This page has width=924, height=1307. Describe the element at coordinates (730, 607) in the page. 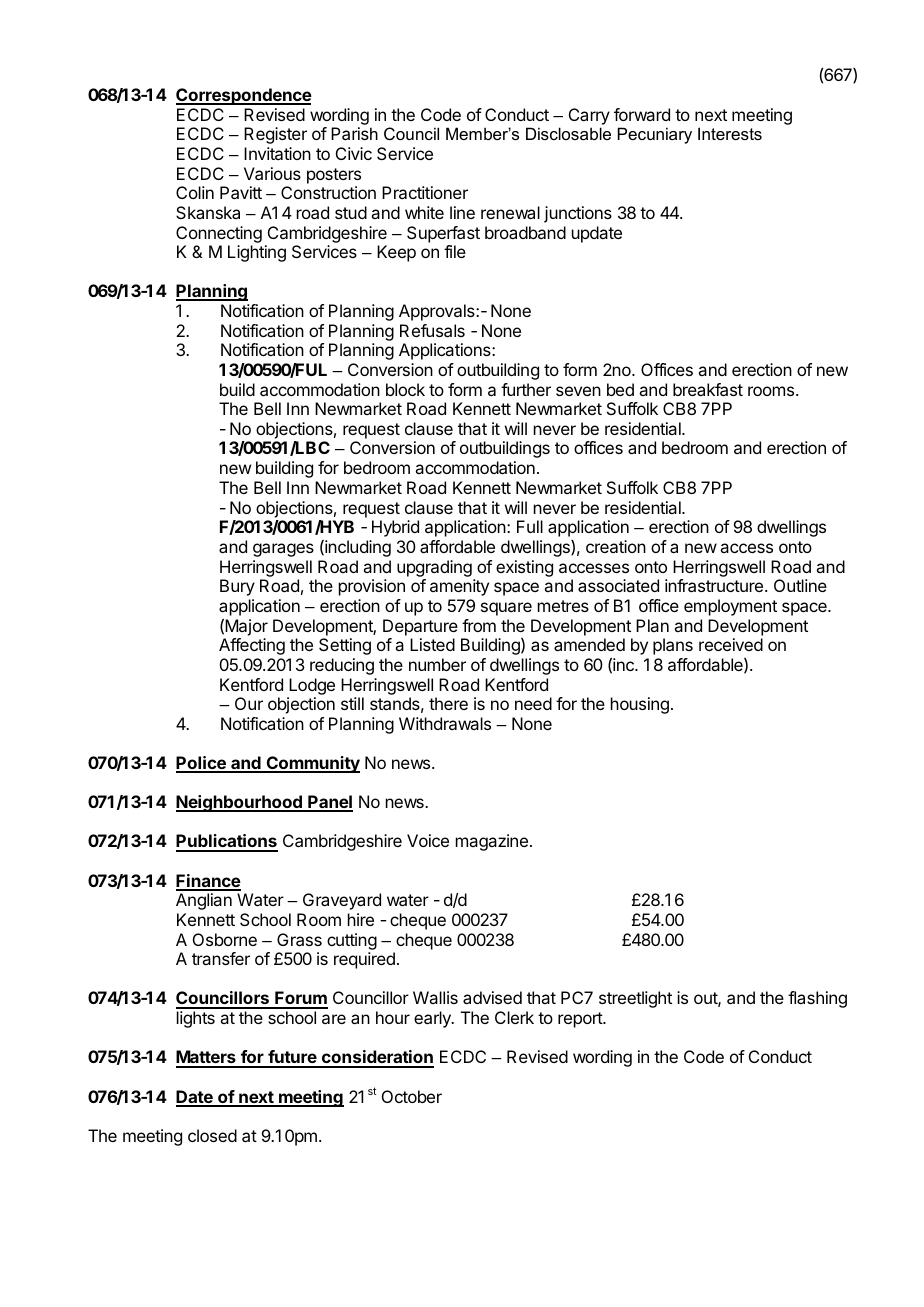

I see `employment` at that location.
